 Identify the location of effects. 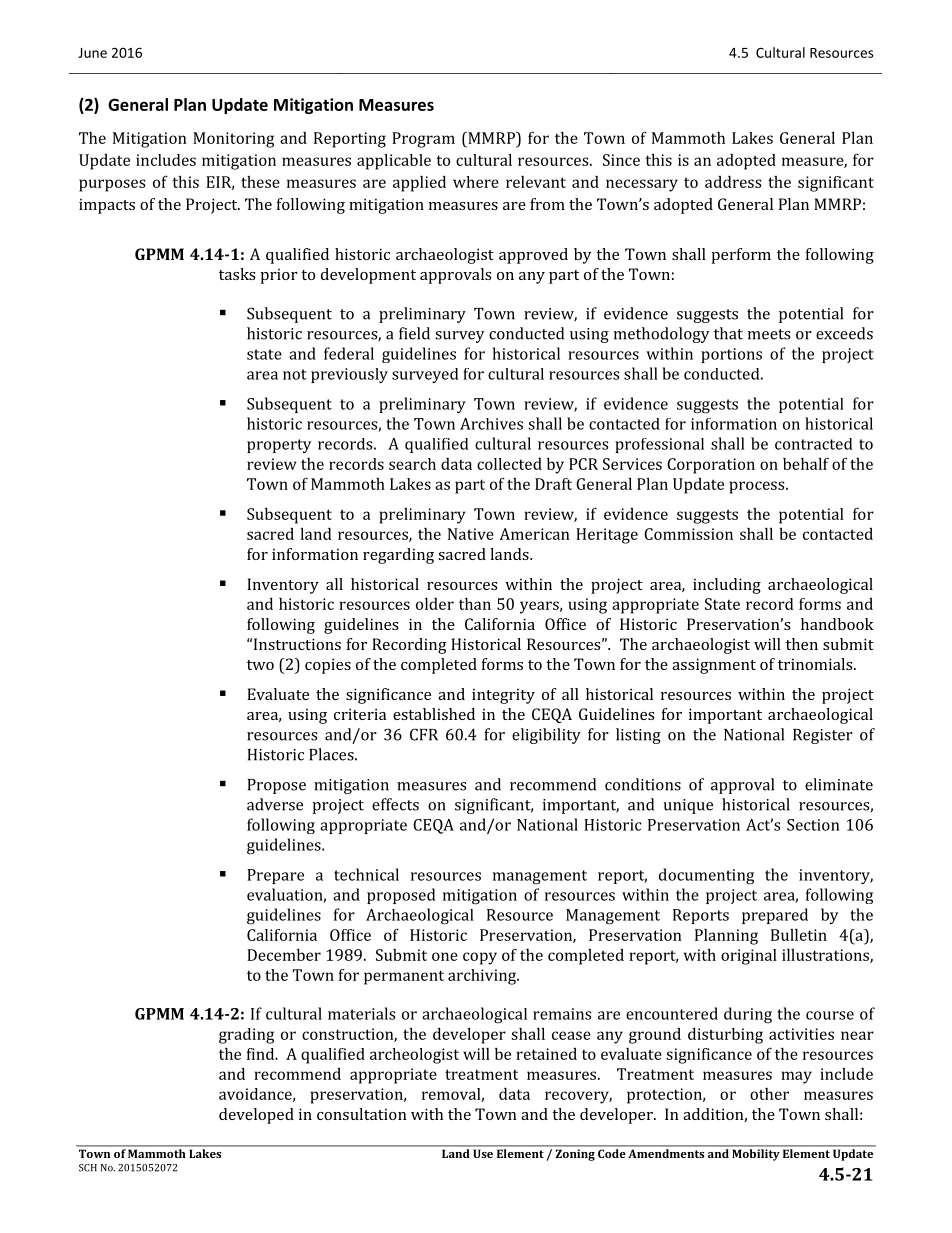
(395, 804).
